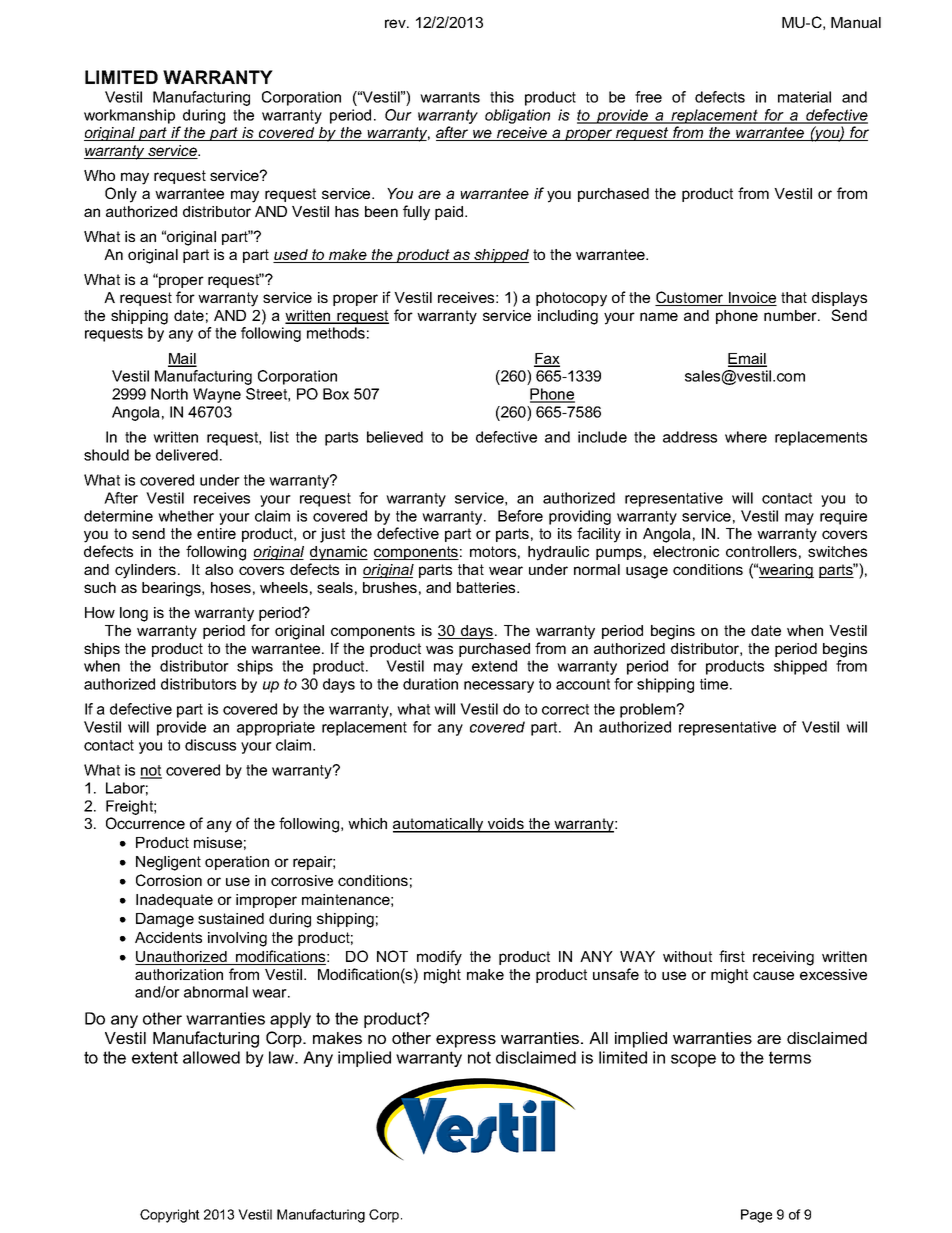 This document has height=1233, width=952. I want to click on time, so click(715, 684).
